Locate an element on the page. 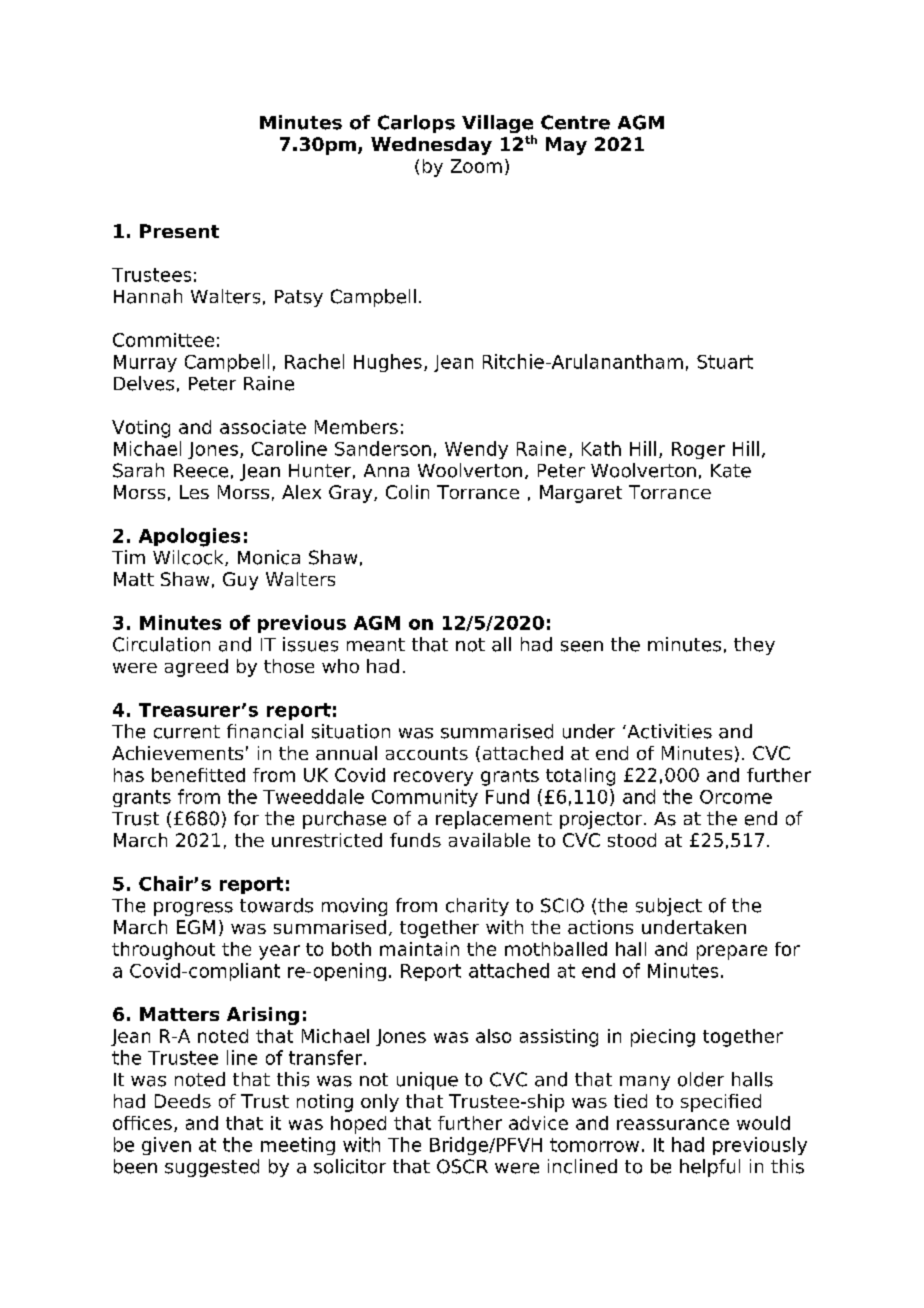 This page has width=924, height=1308. suggested is located at coordinates (212, 1168).
